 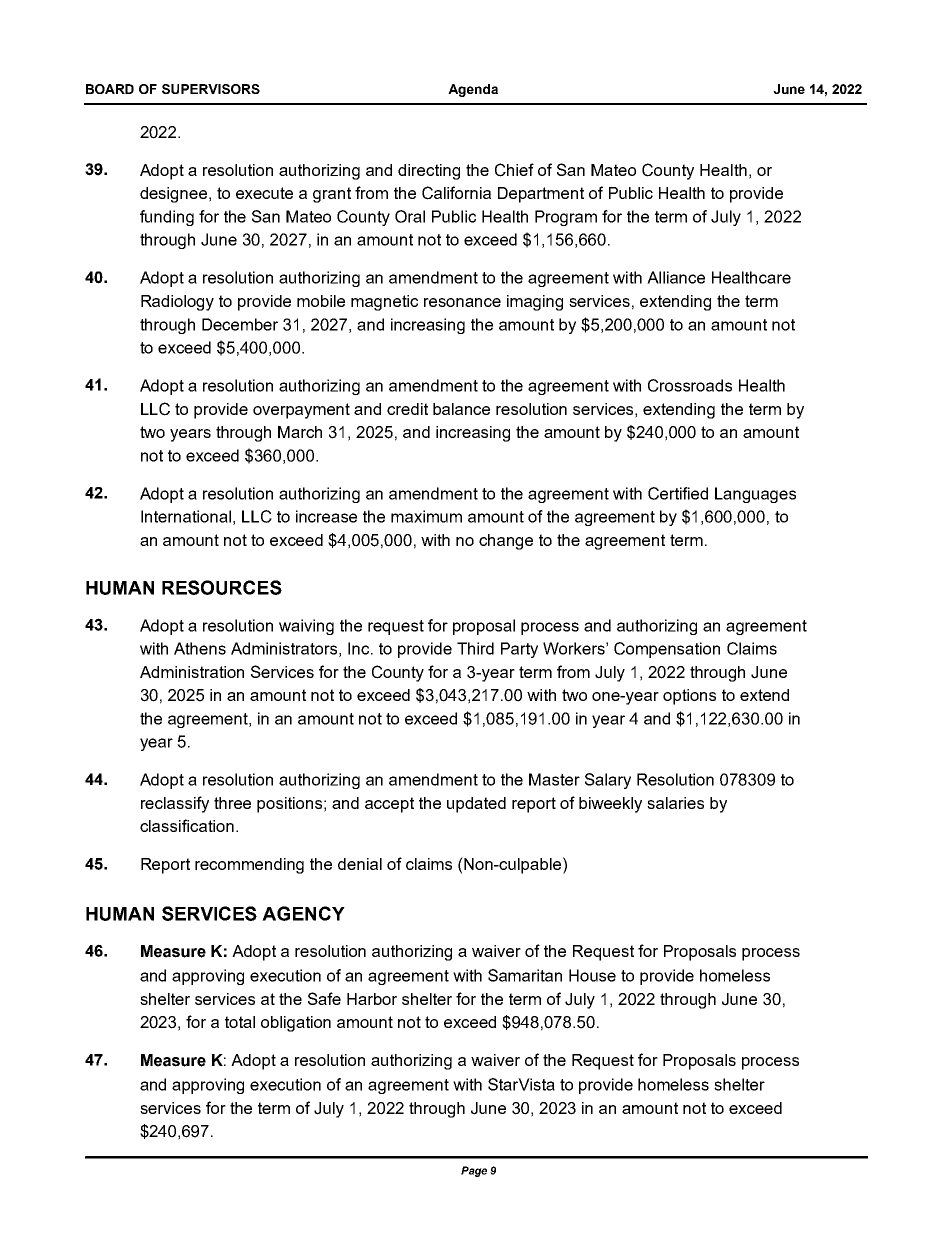 I want to click on International, so click(x=186, y=516).
